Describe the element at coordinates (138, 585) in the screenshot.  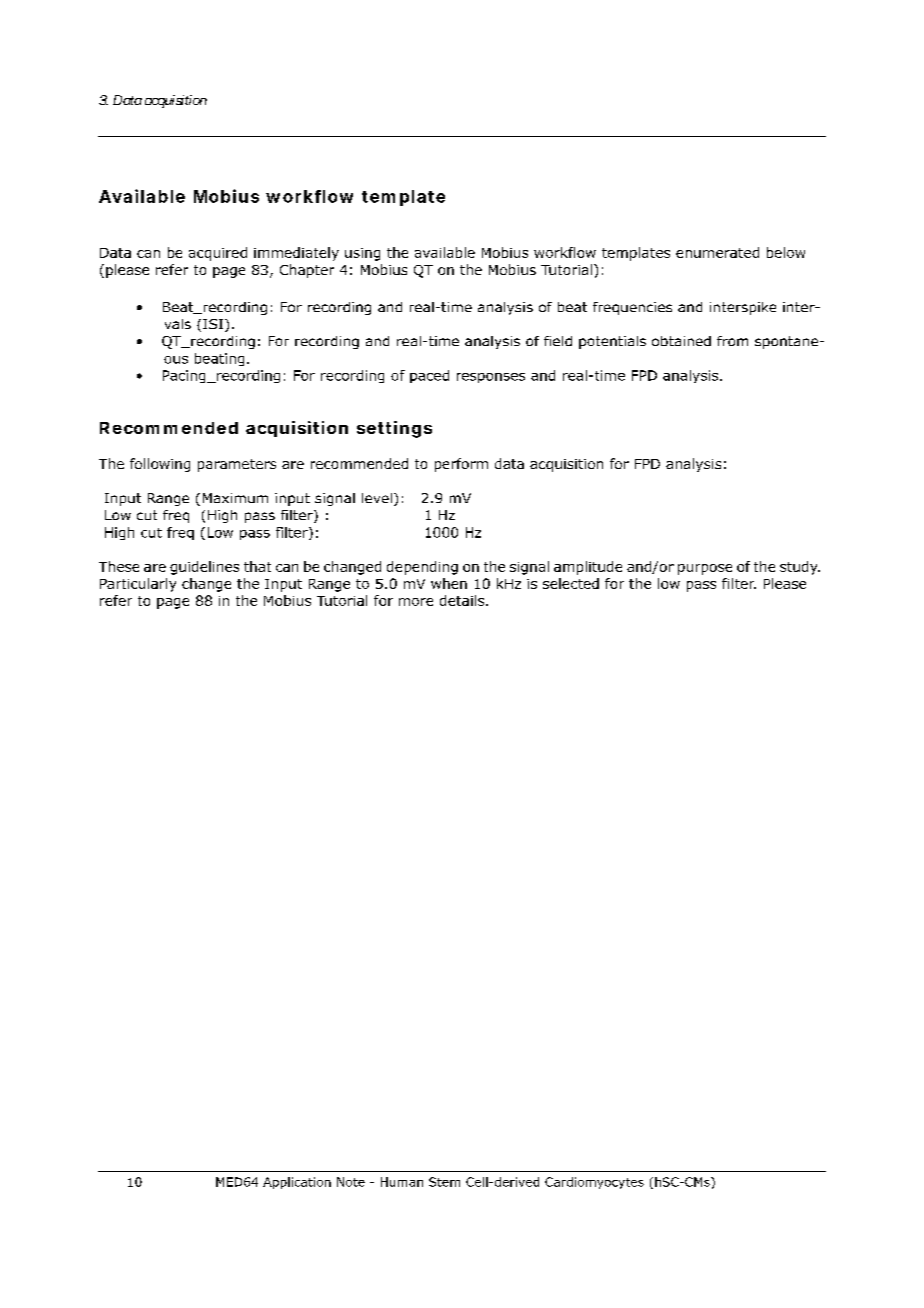
I see `Particularly` at that location.
